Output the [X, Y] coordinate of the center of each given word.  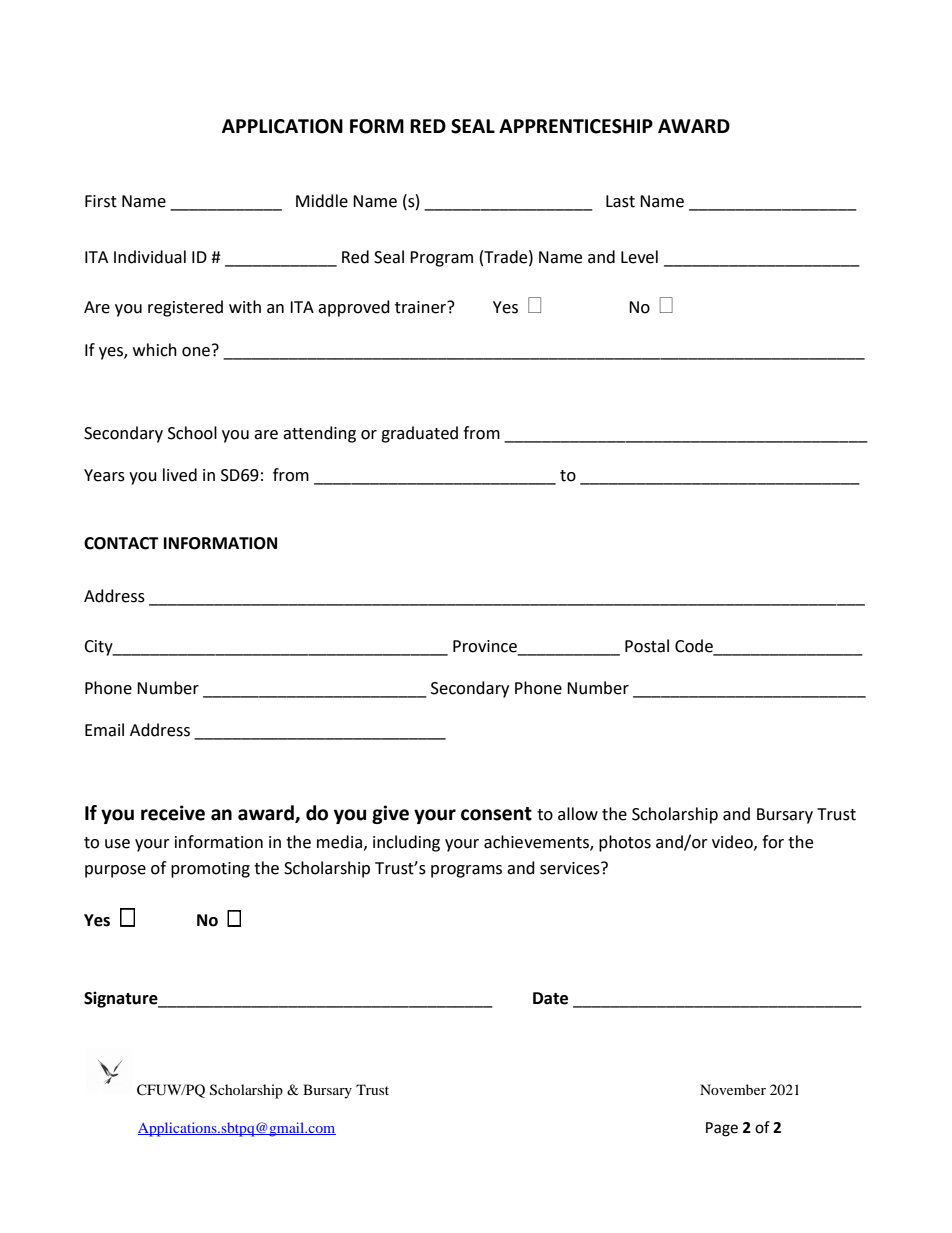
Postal [647, 646]
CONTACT [121, 543]
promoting [210, 870]
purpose [115, 871]
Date [550, 998]
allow [578, 814]
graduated [419, 434]
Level [639, 257]
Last [620, 201]
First [101, 201]
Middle [322, 201]
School [192, 433]
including [406, 843]
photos [625, 843]
